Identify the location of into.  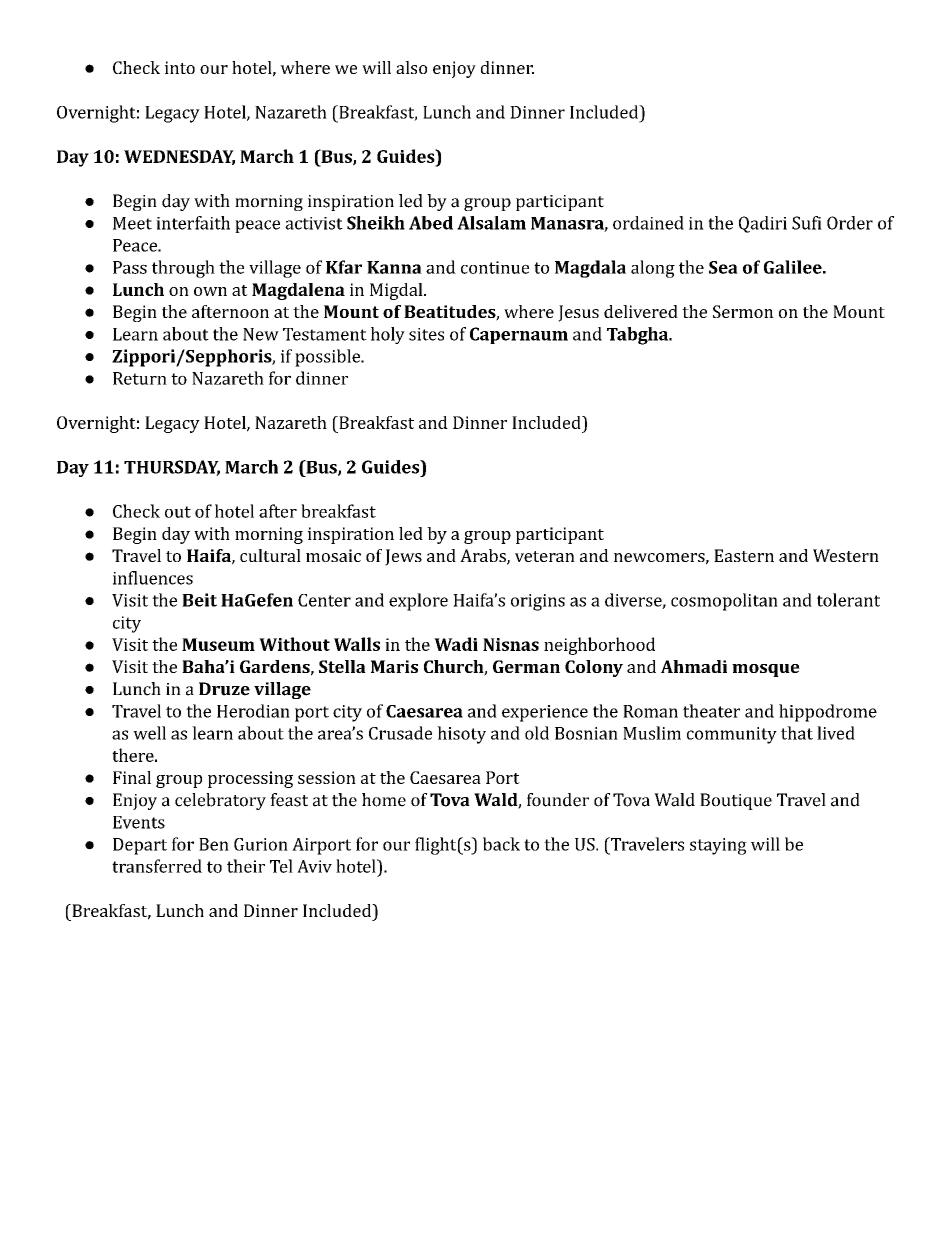
(180, 67).
